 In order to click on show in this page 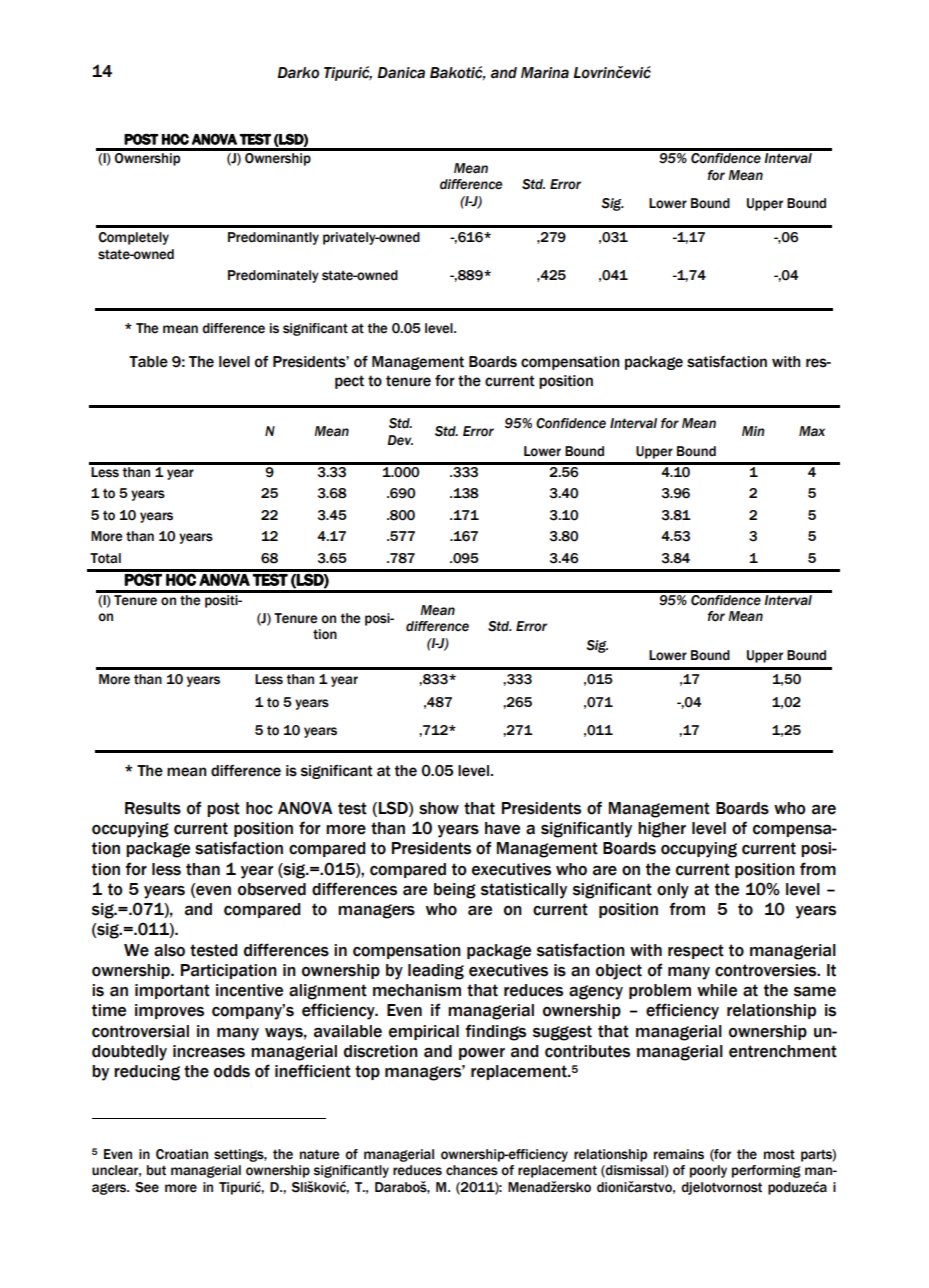, I will do `click(439, 808)`.
